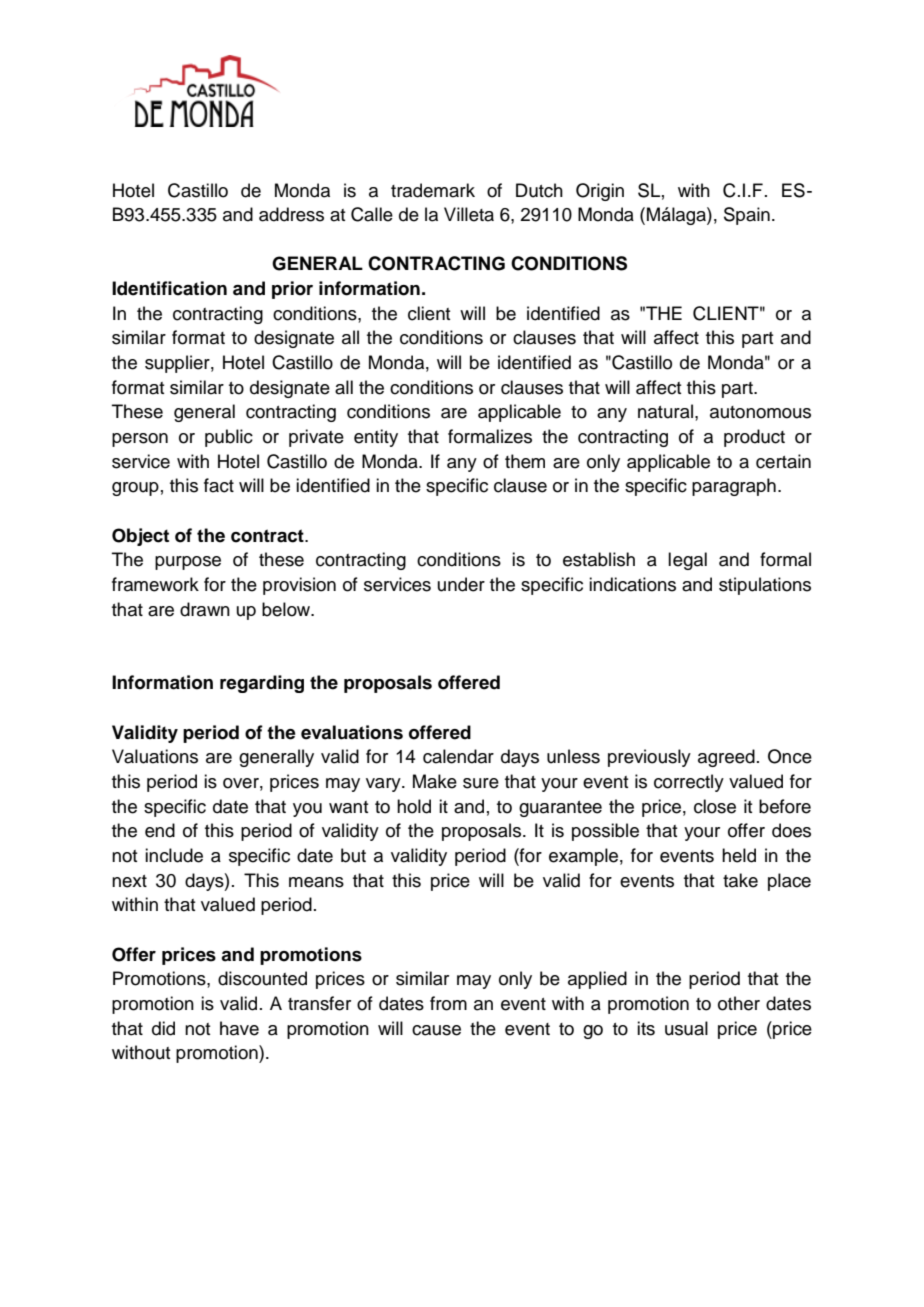 This screenshot has height=1307, width=924. Describe the element at coordinates (188, 563) in the screenshot. I see `purpose` at that location.
